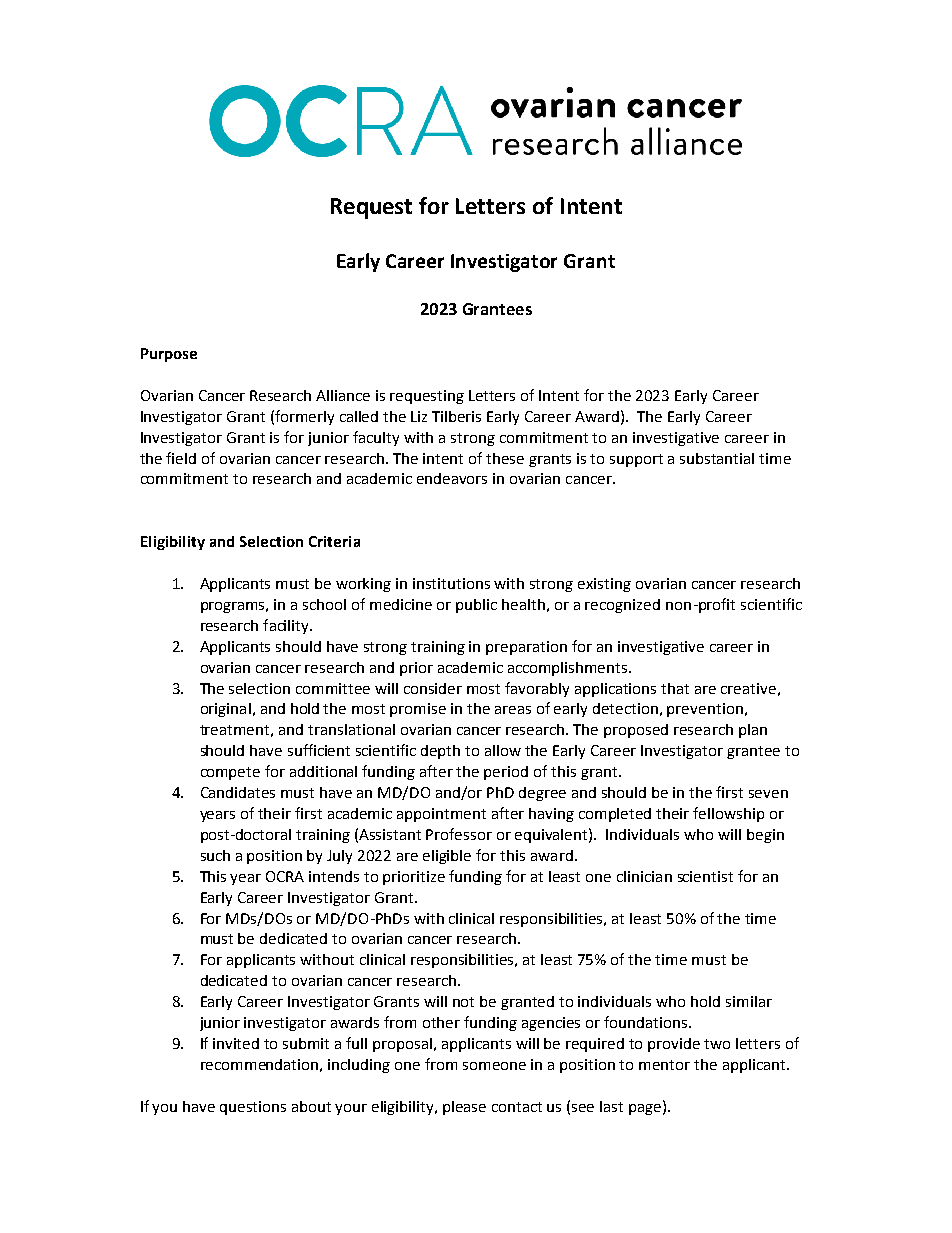 The width and height of the page is (952, 1233). Describe the element at coordinates (334, 541) in the page. I see `Criteria` at that location.
